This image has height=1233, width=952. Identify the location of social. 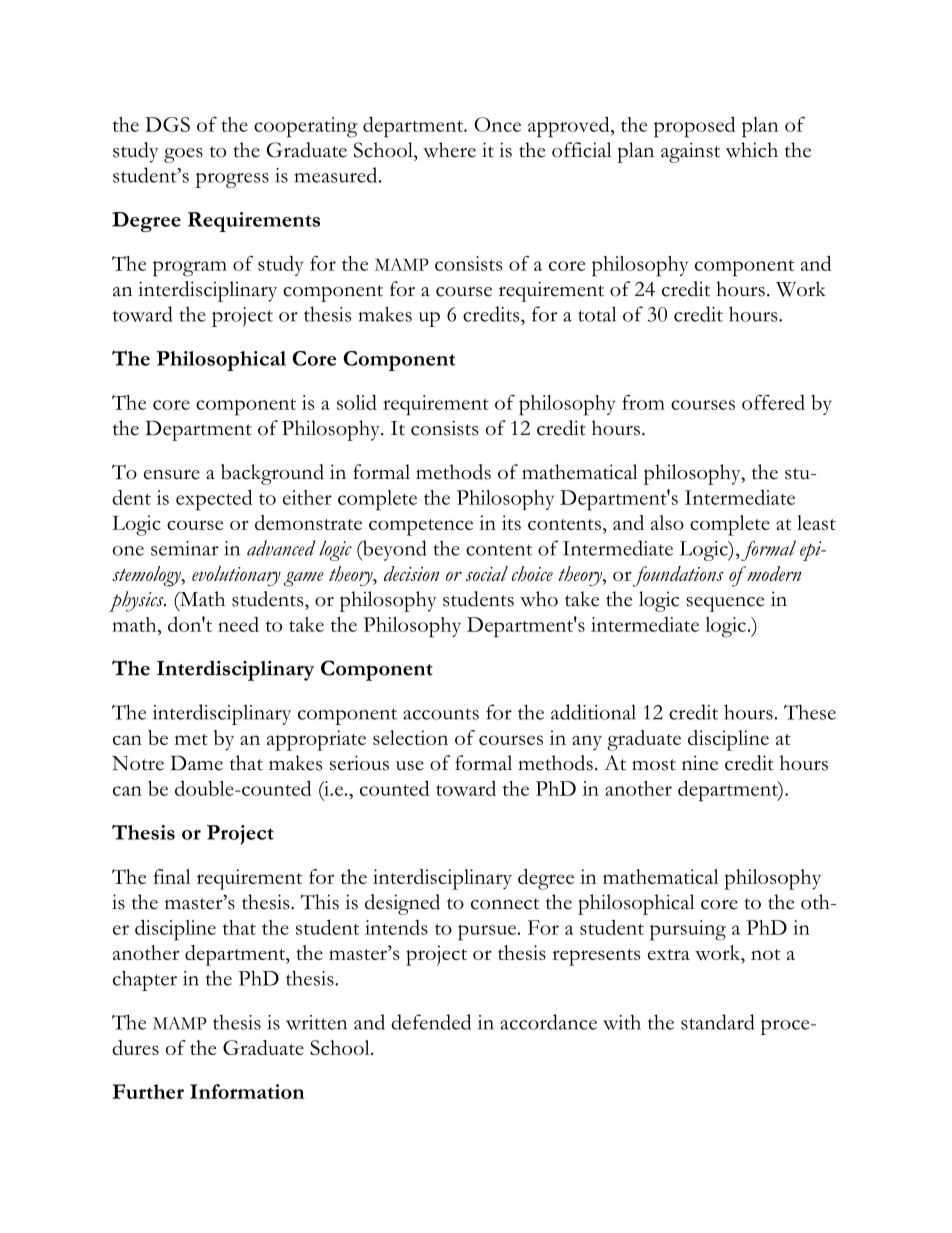
(487, 573).
